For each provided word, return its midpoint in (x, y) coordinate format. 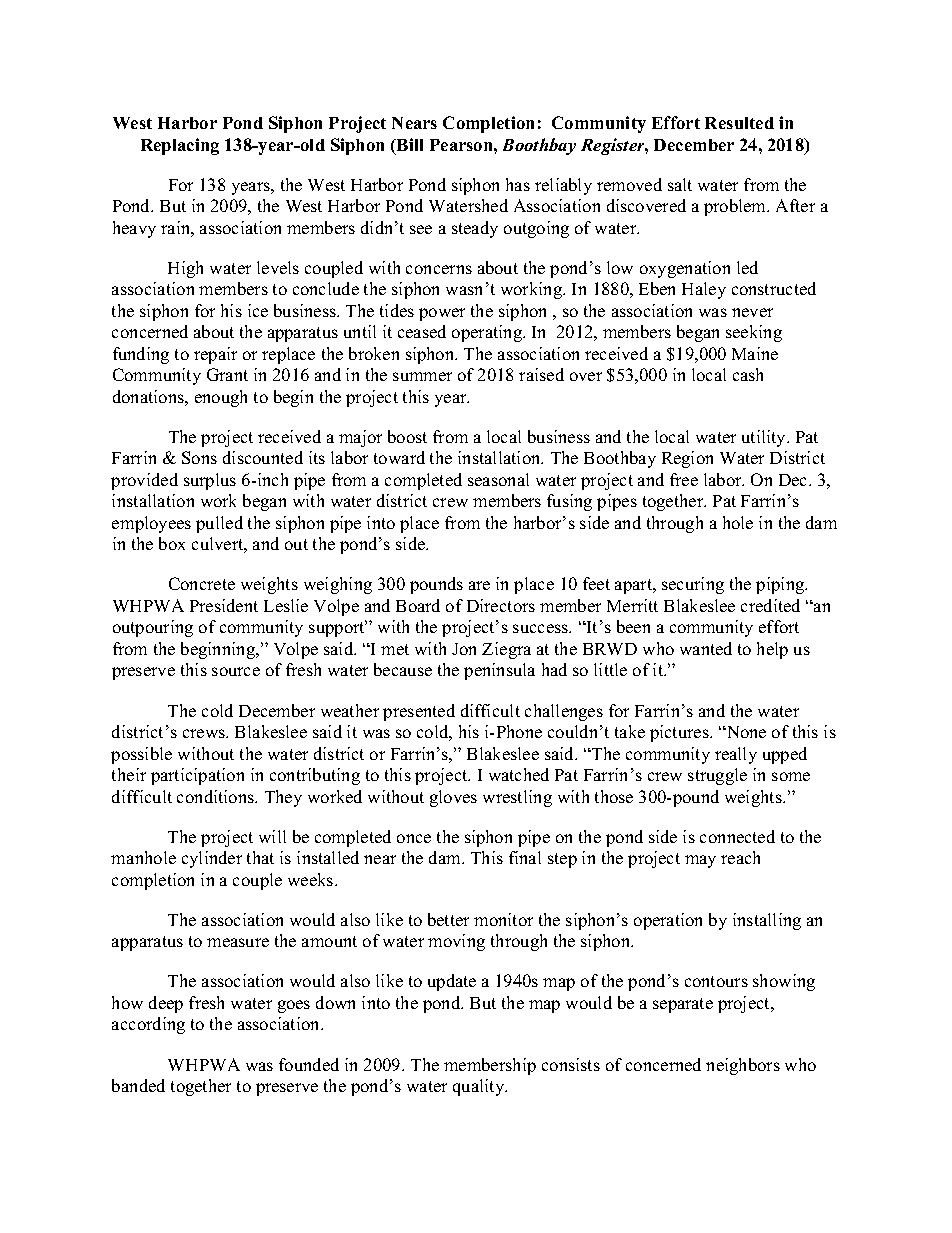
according (148, 1025)
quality (480, 1087)
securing (693, 585)
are (479, 585)
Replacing (180, 146)
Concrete (202, 583)
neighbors (743, 1066)
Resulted (739, 123)
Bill (409, 144)
